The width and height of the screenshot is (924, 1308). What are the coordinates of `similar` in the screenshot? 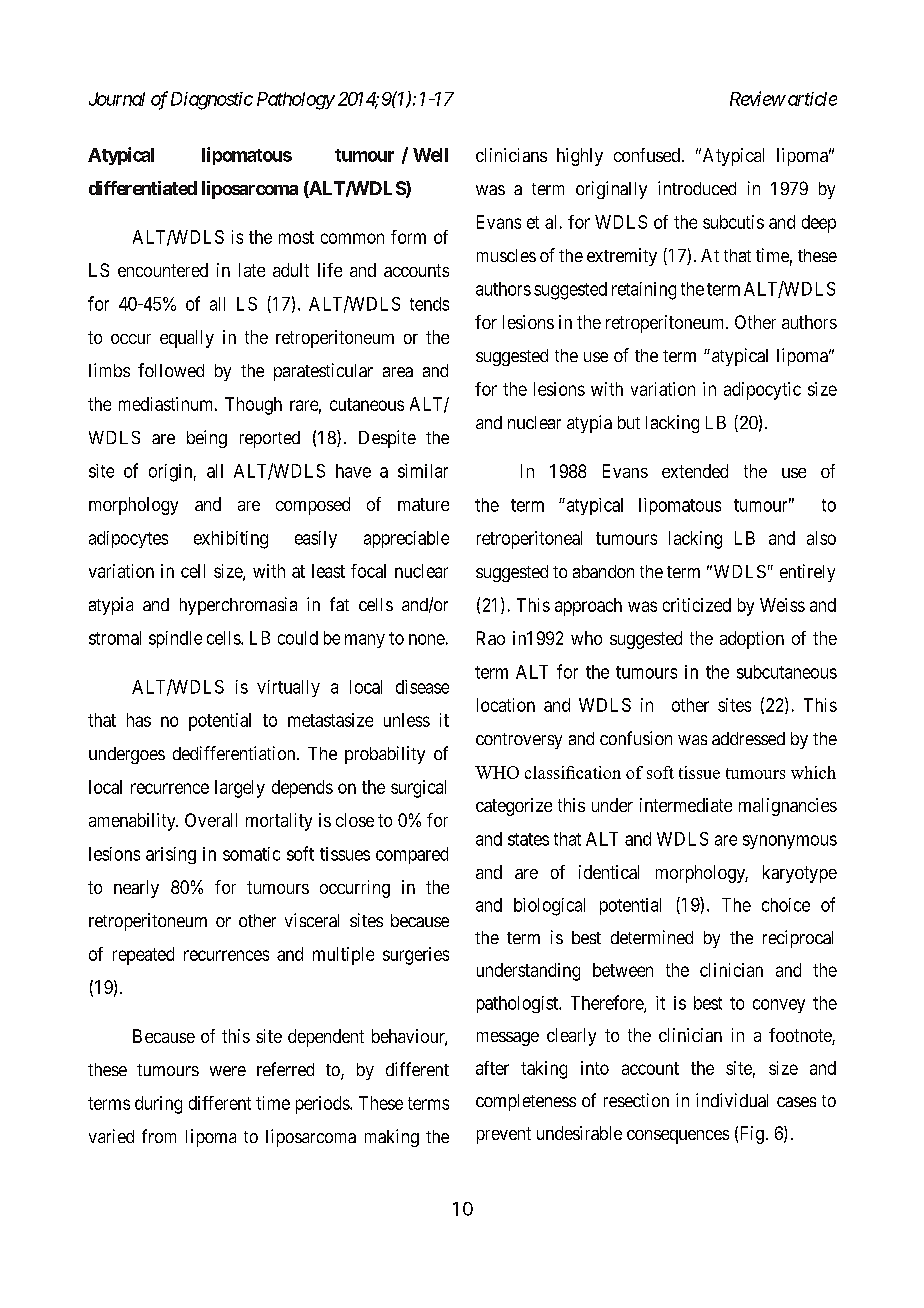 It's located at (423, 471).
